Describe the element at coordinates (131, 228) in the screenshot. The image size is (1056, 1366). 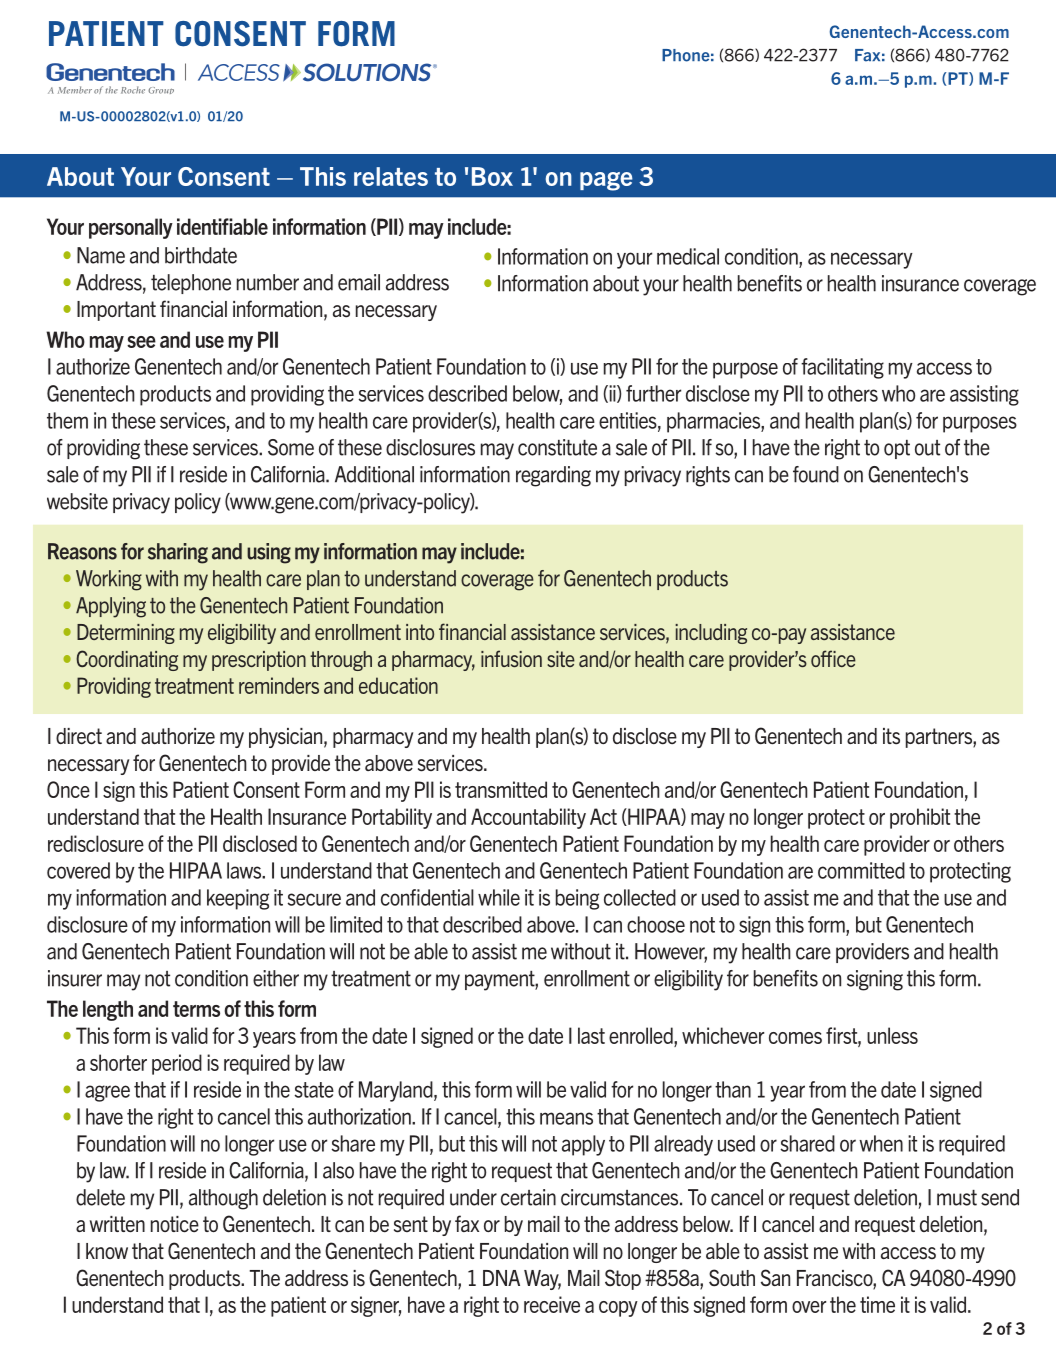
I see `personally` at that location.
